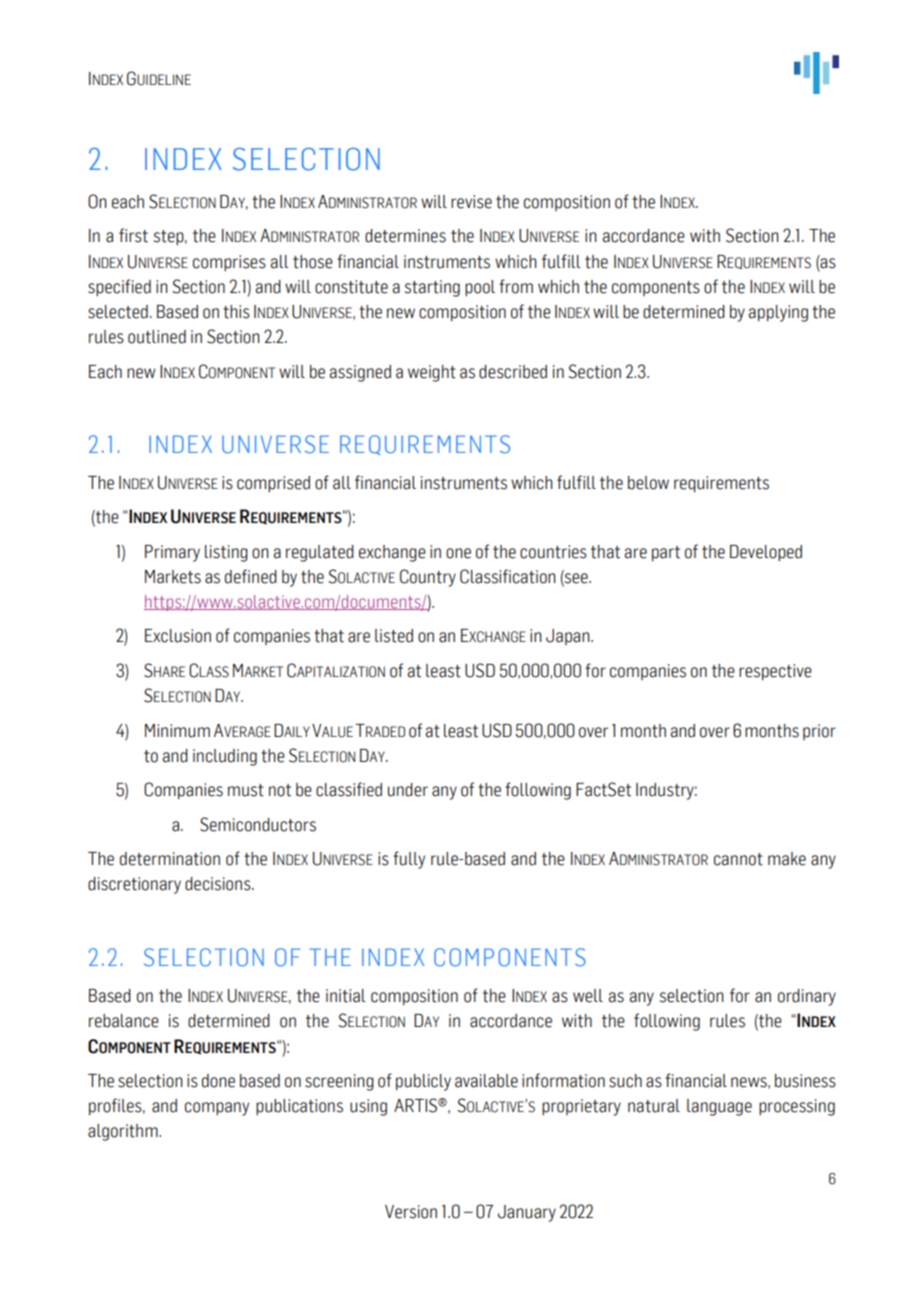 The width and height of the document is (924, 1308). I want to click on including, so click(225, 757).
